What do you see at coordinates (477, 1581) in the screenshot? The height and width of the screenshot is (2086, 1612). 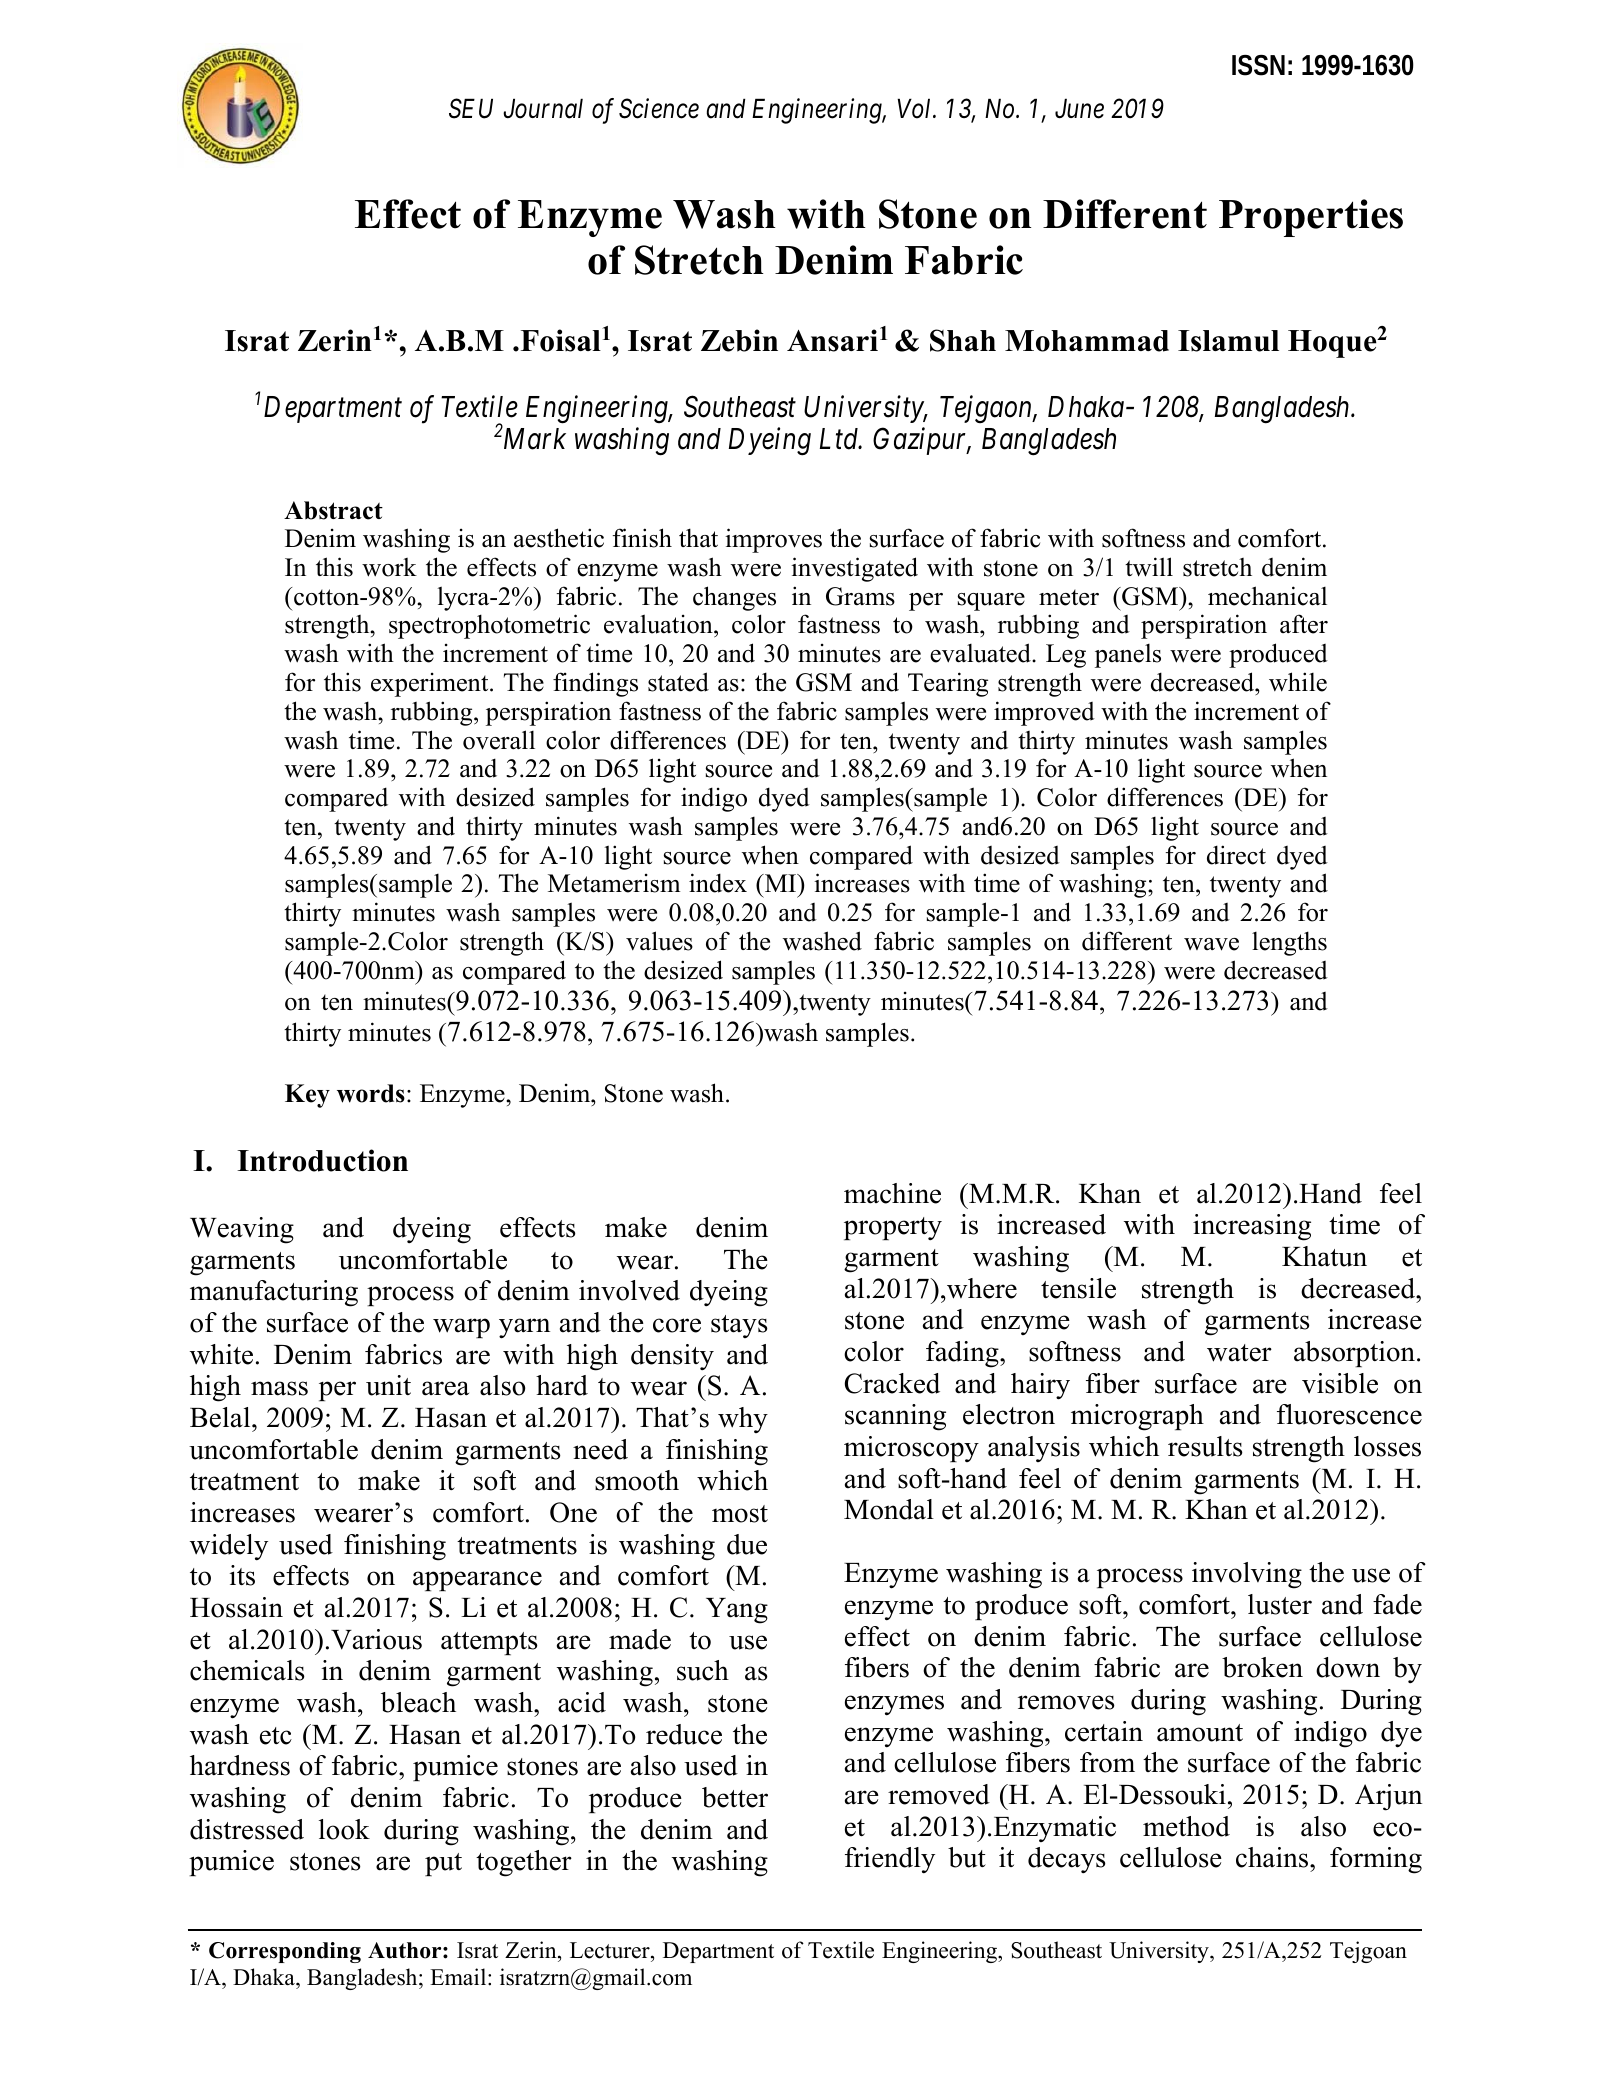 I see `appearance` at bounding box center [477, 1581].
